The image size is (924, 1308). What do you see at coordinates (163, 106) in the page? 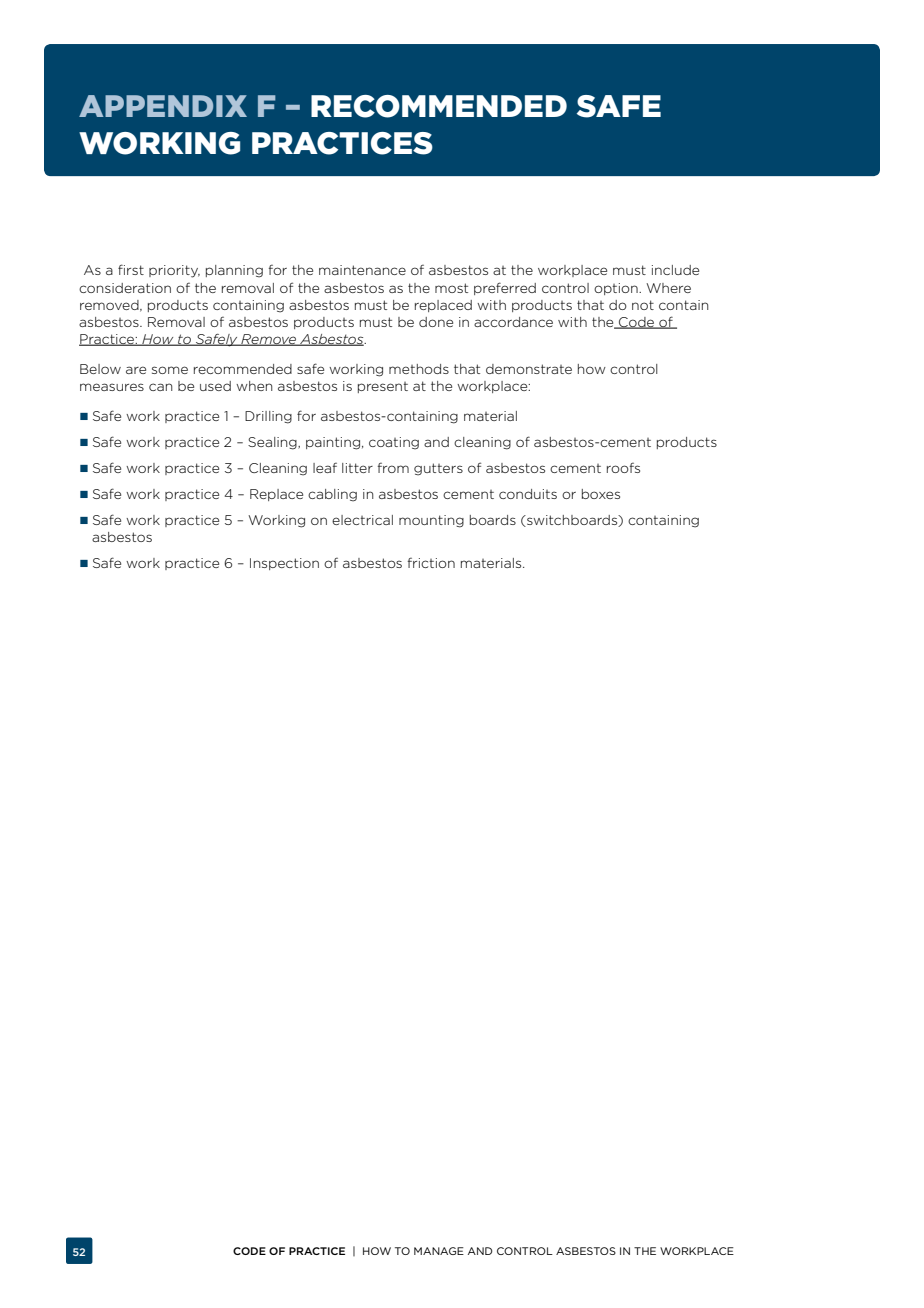
I see `APPENDIX` at bounding box center [163, 106].
